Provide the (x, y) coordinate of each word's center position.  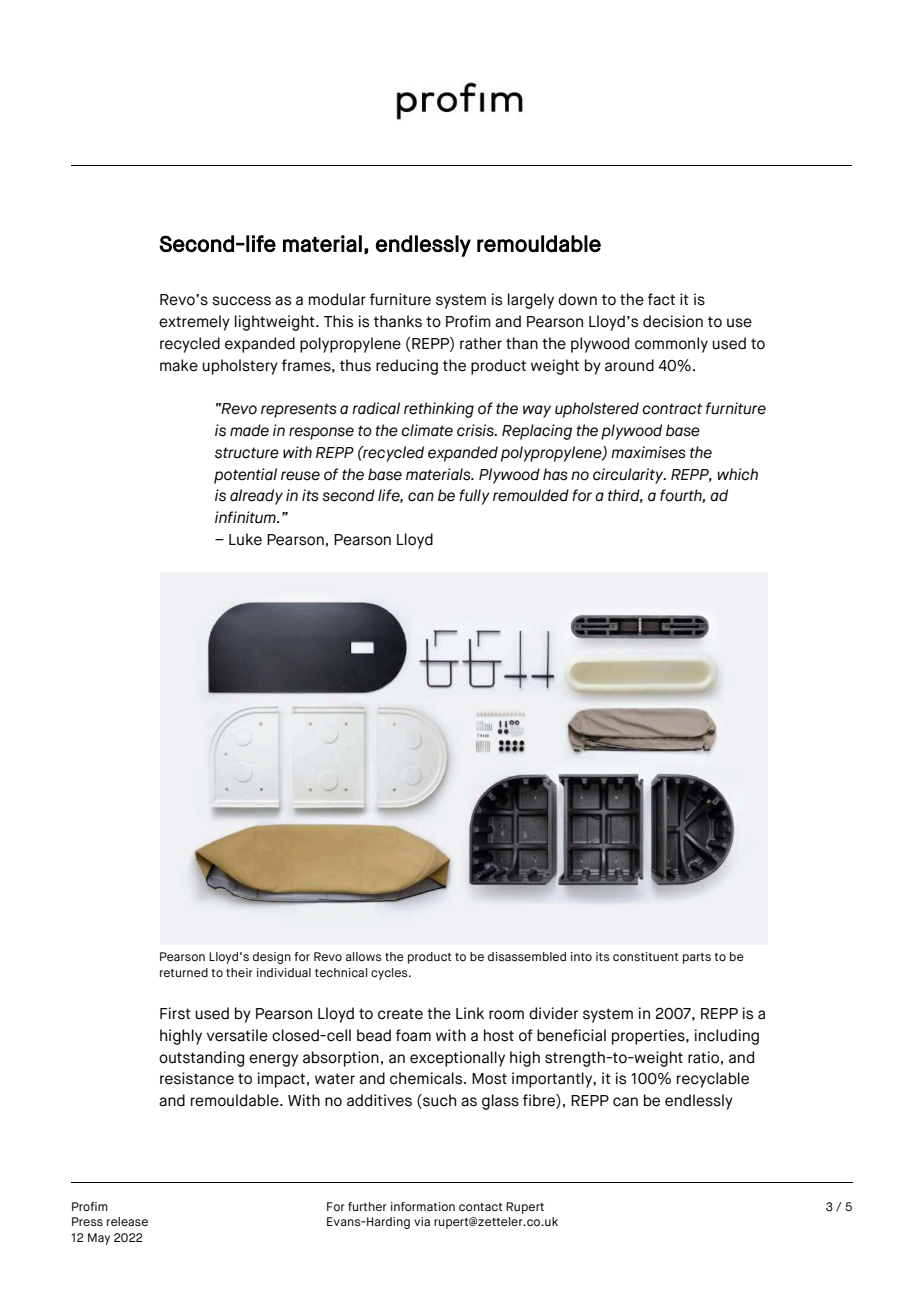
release (127, 1221)
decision (673, 321)
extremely (194, 323)
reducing (407, 367)
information (423, 1206)
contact (480, 1207)
